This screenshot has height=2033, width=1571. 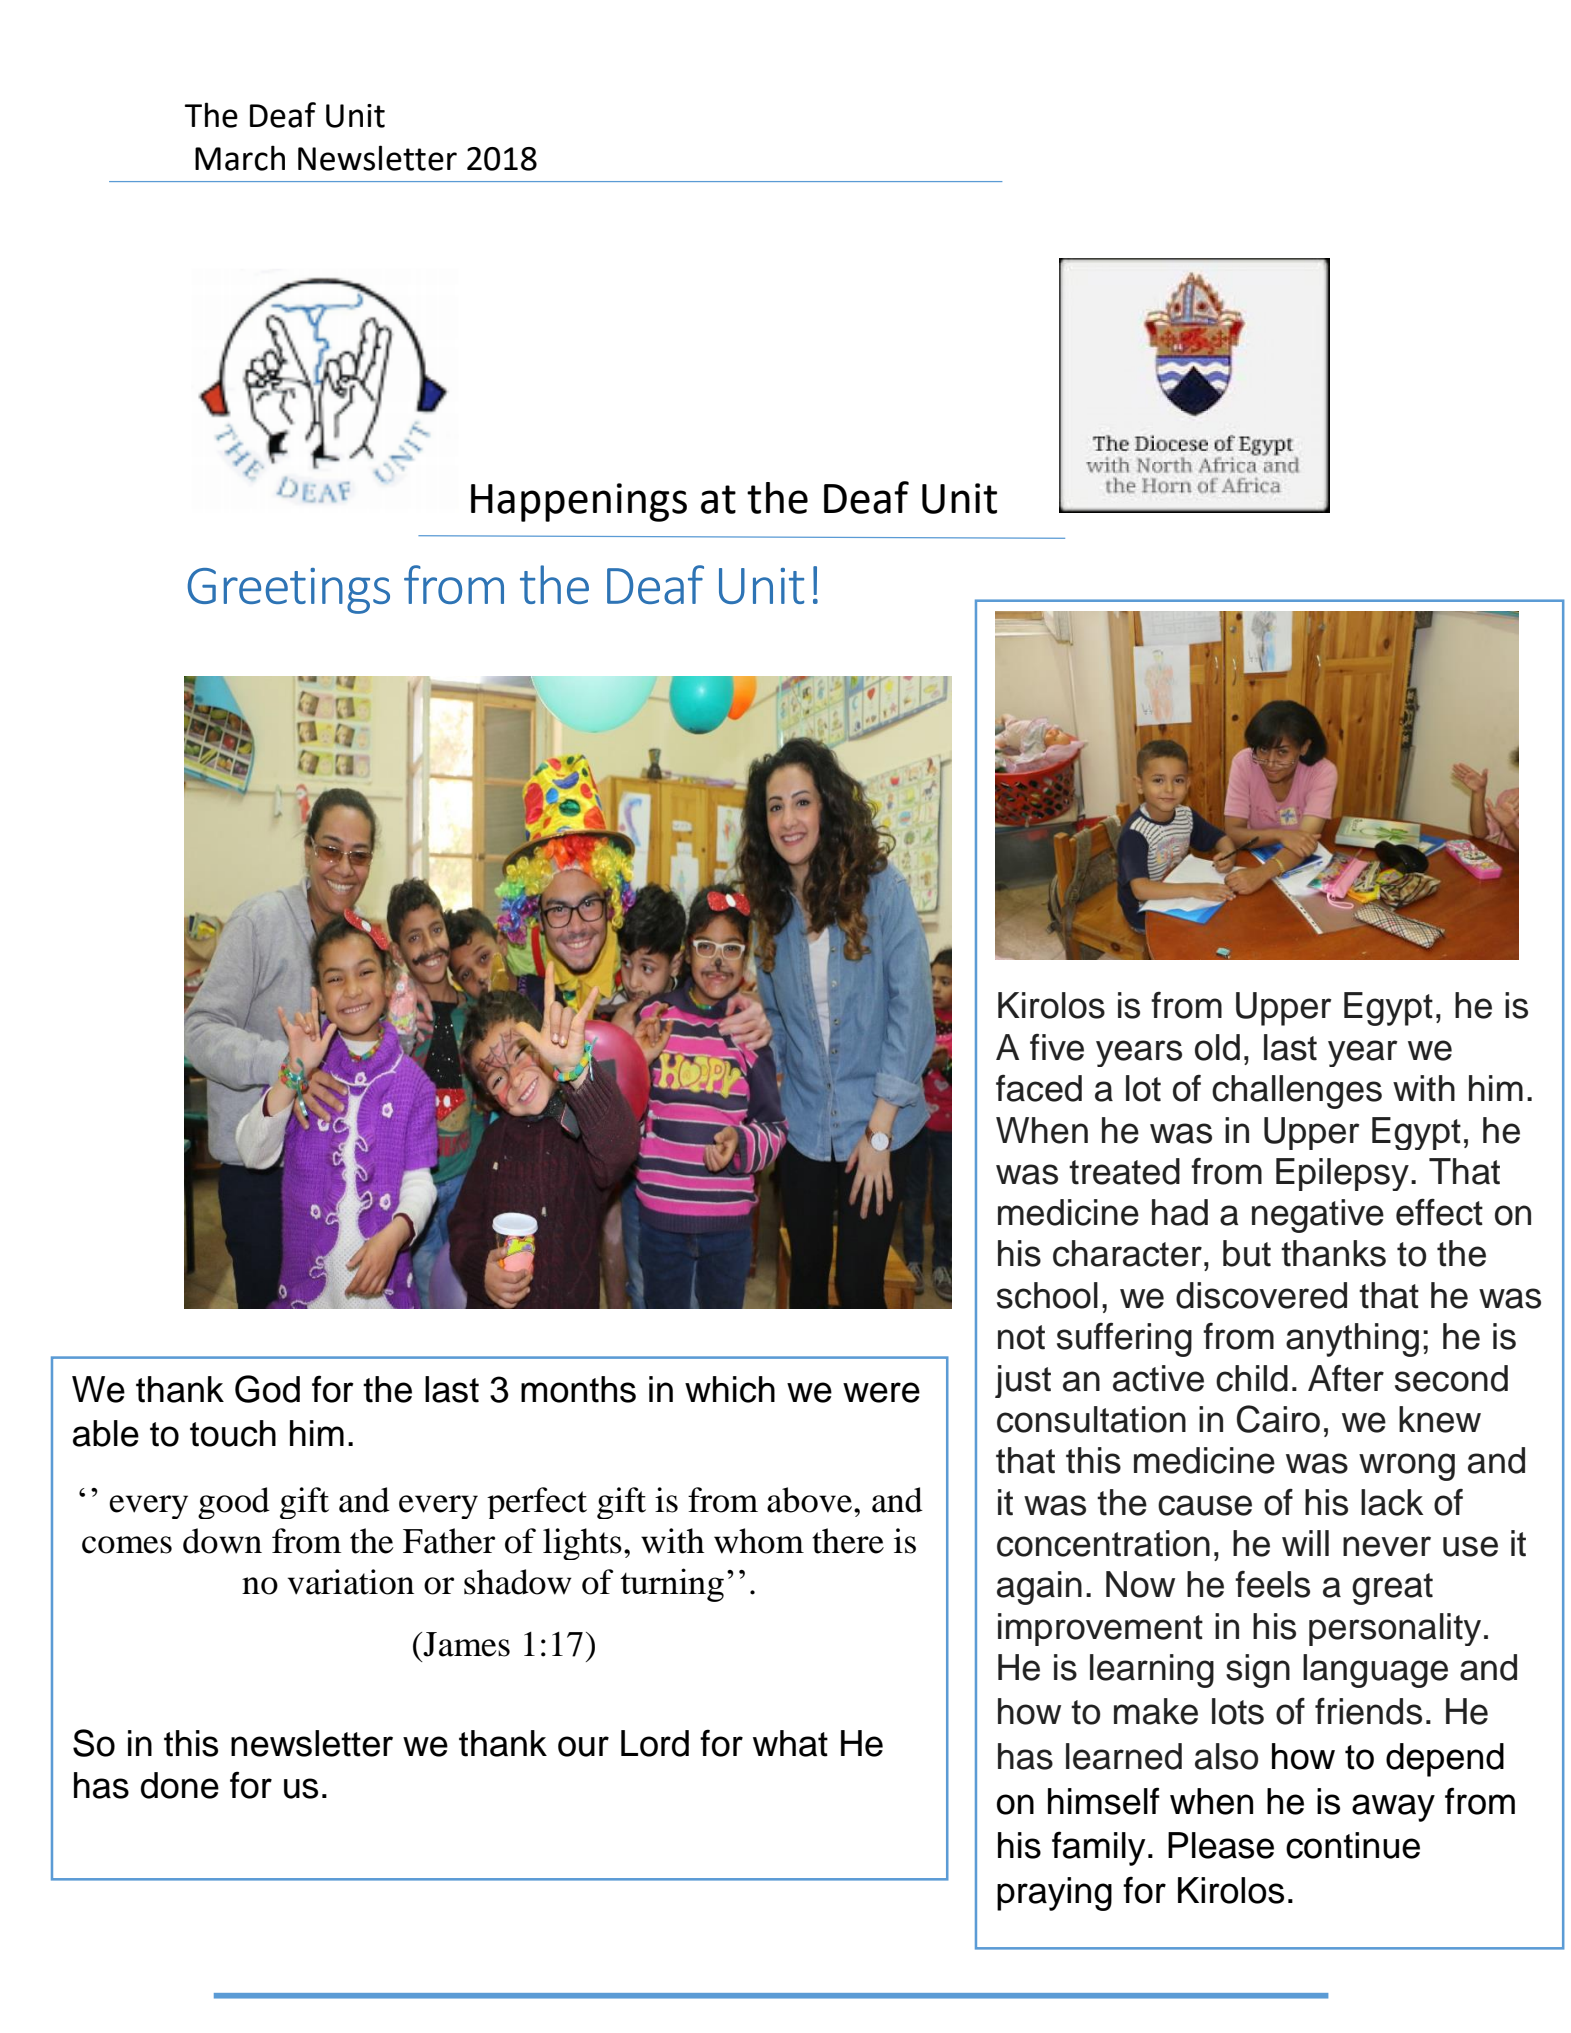 What do you see at coordinates (1039, 1088) in the screenshot?
I see `faced` at bounding box center [1039, 1088].
